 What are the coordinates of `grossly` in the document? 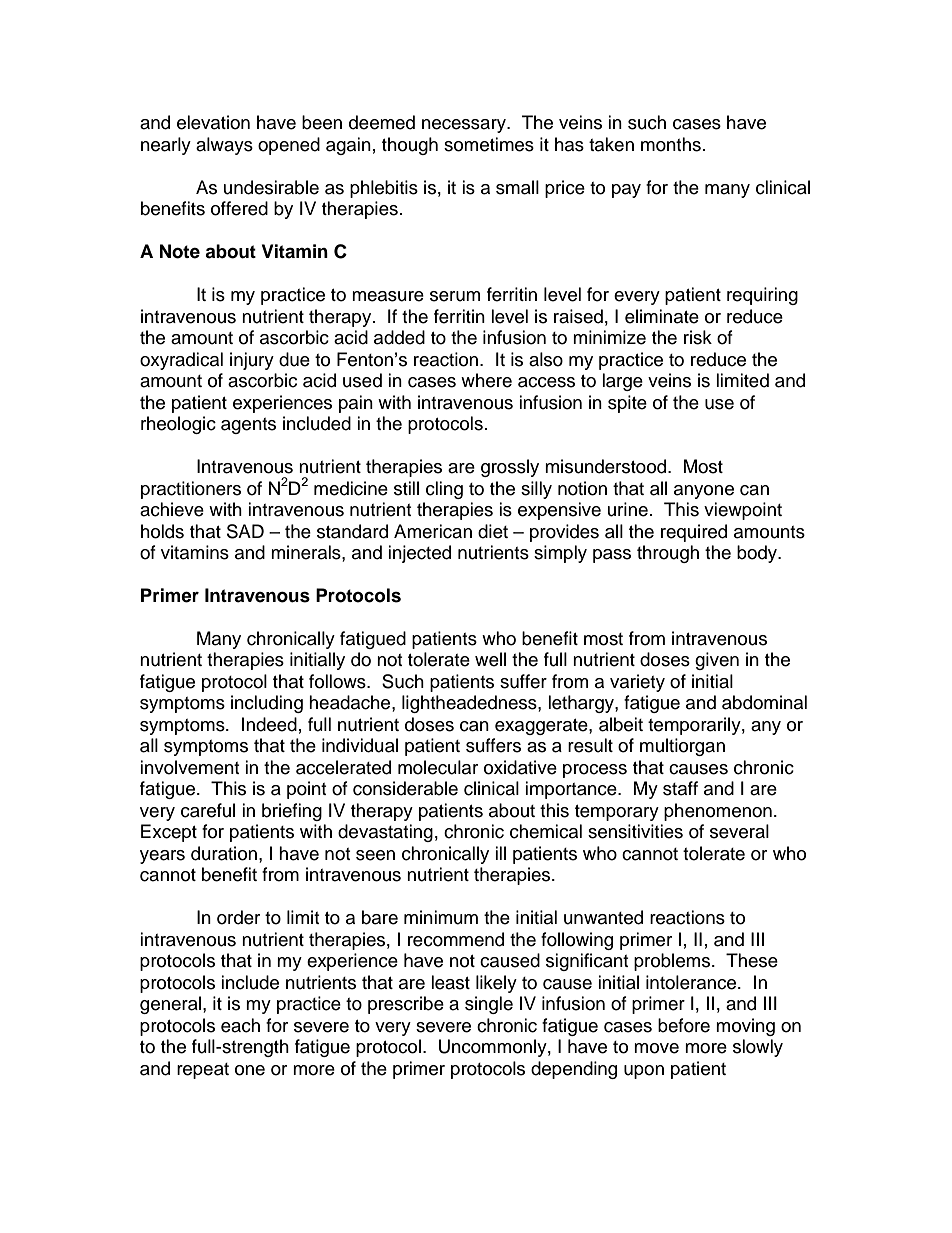 It's located at (510, 468).
